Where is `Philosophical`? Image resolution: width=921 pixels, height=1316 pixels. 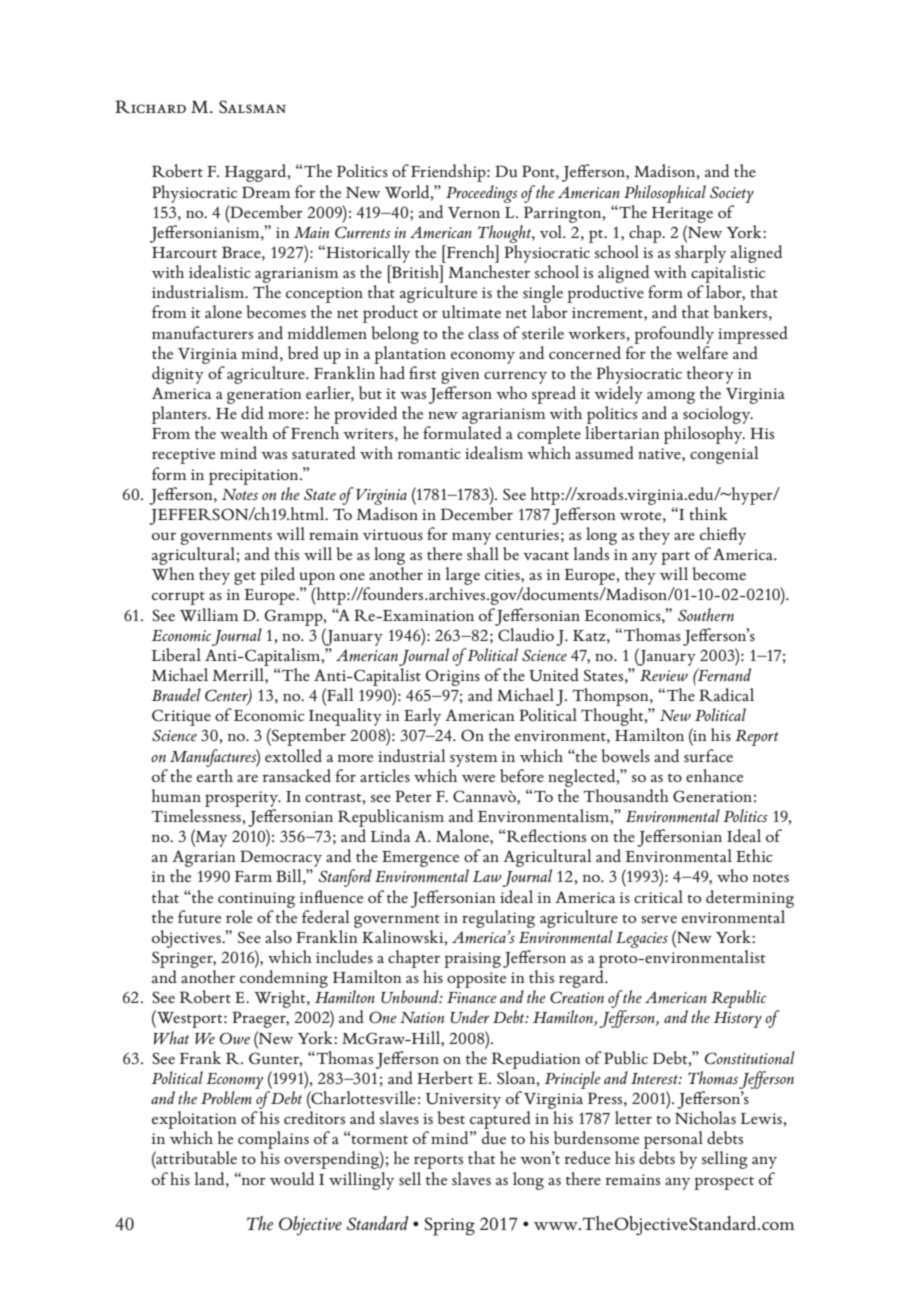 Philosophical is located at coordinates (665, 194).
